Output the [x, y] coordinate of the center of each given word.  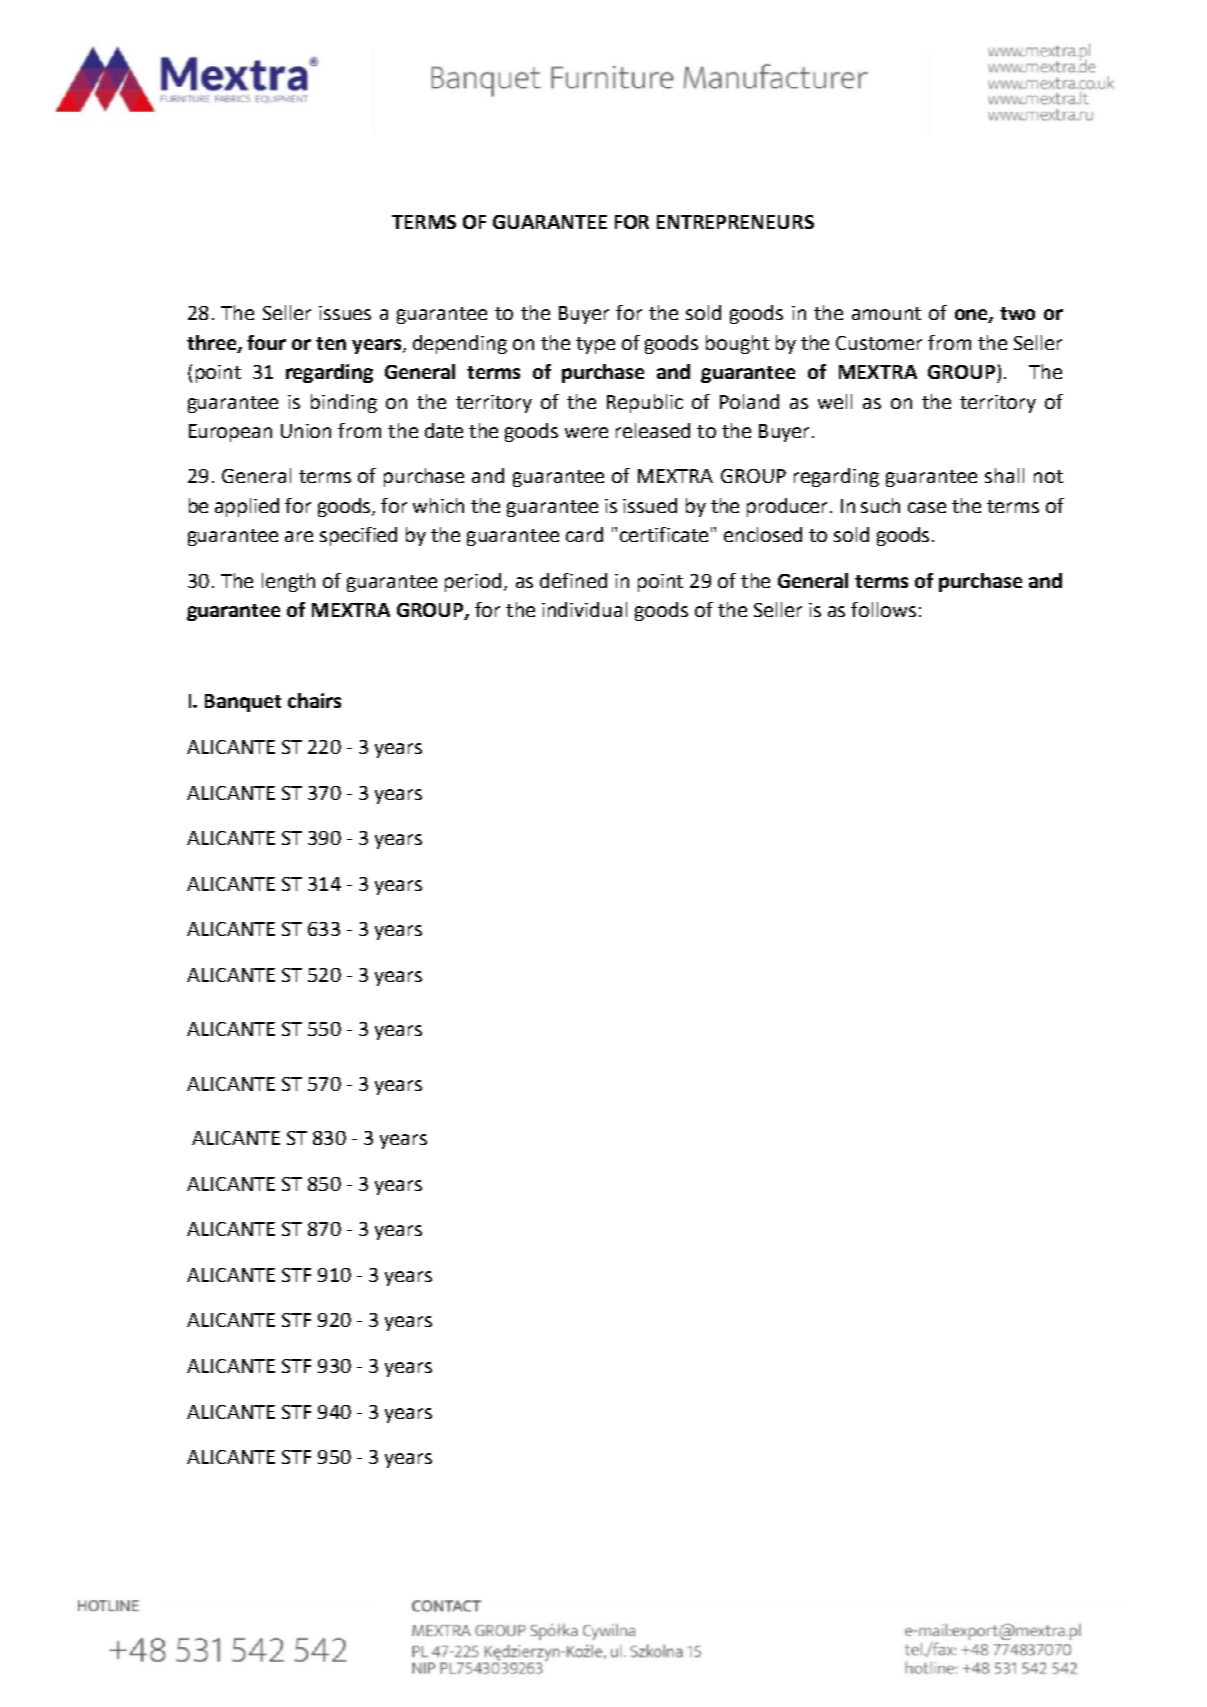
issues [345, 313]
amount [886, 313]
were [586, 432]
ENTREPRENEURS [735, 222]
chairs [314, 700]
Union [306, 431]
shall [1004, 475]
